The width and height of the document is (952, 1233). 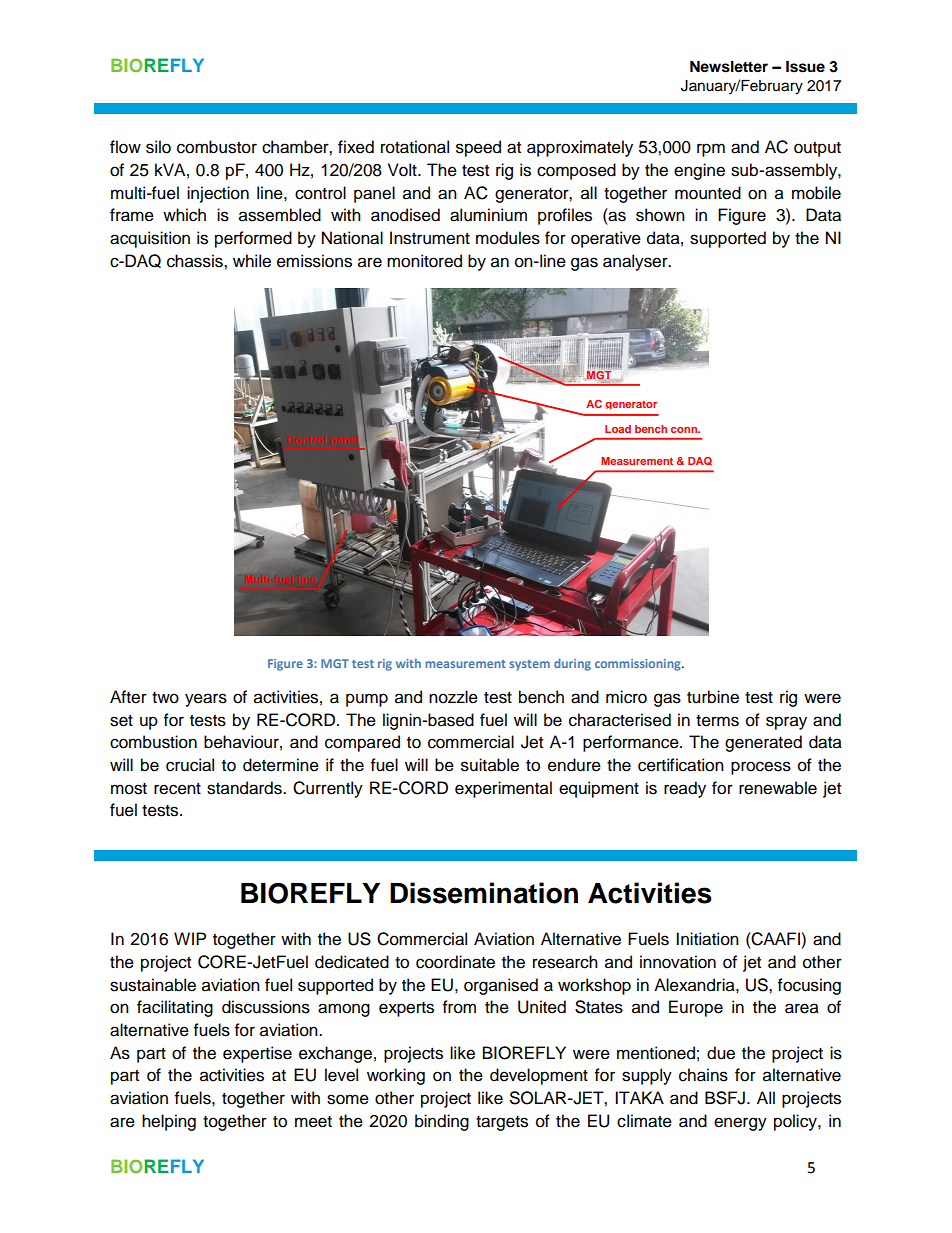 I want to click on suitable, so click(x=490, y=765).
